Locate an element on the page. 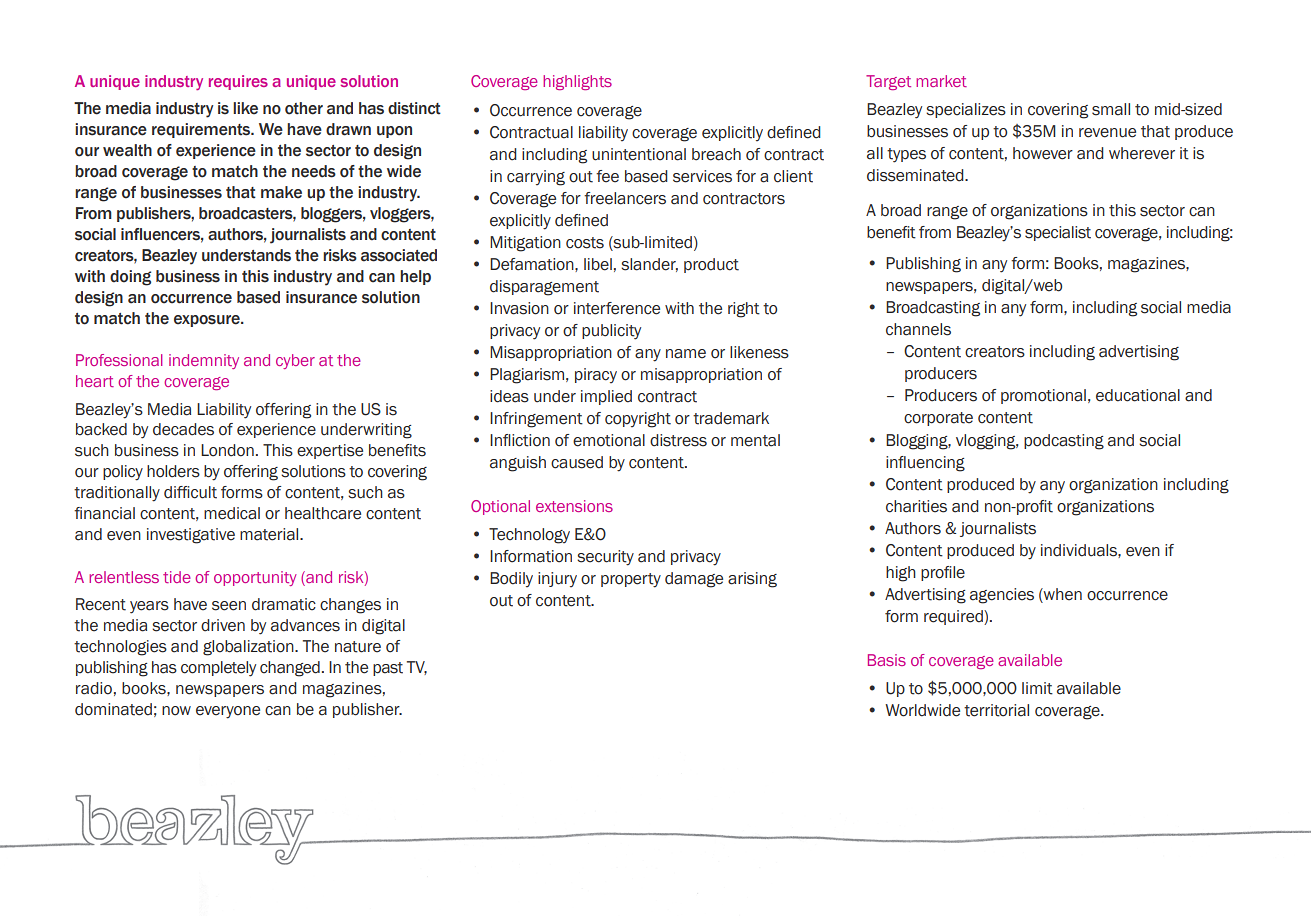  decades is located at coordinates (183, 429).
